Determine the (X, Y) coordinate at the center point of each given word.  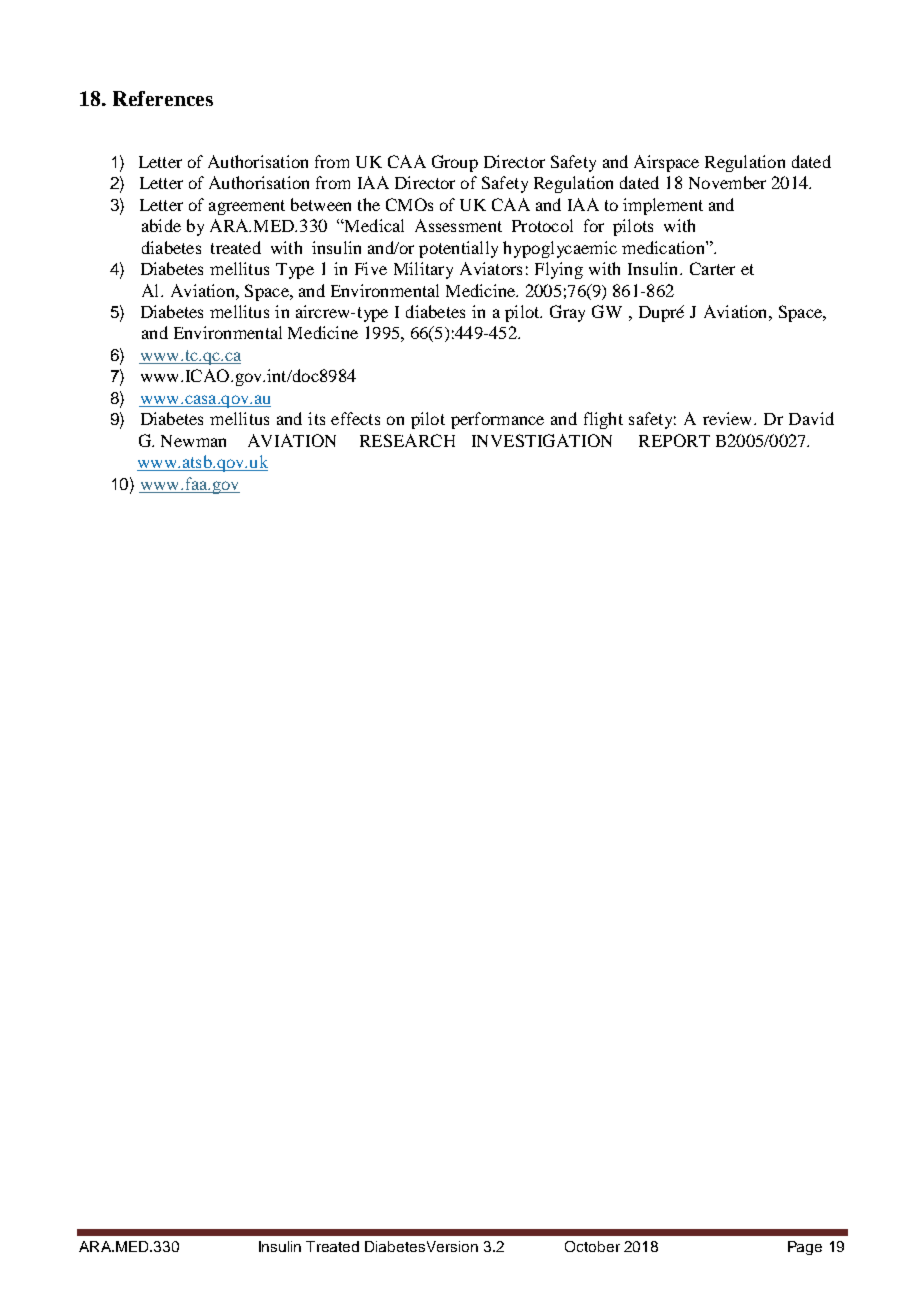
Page (805, 1248)
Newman (193, 441)
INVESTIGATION (542, 440)
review (729, 418)
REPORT (674, 440)
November (727, 182)
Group (455, 163)
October (592, 1246)
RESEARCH (407, 440)
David (811, 418)
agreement (247, 207)
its (316, 418)
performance (497, 420)
